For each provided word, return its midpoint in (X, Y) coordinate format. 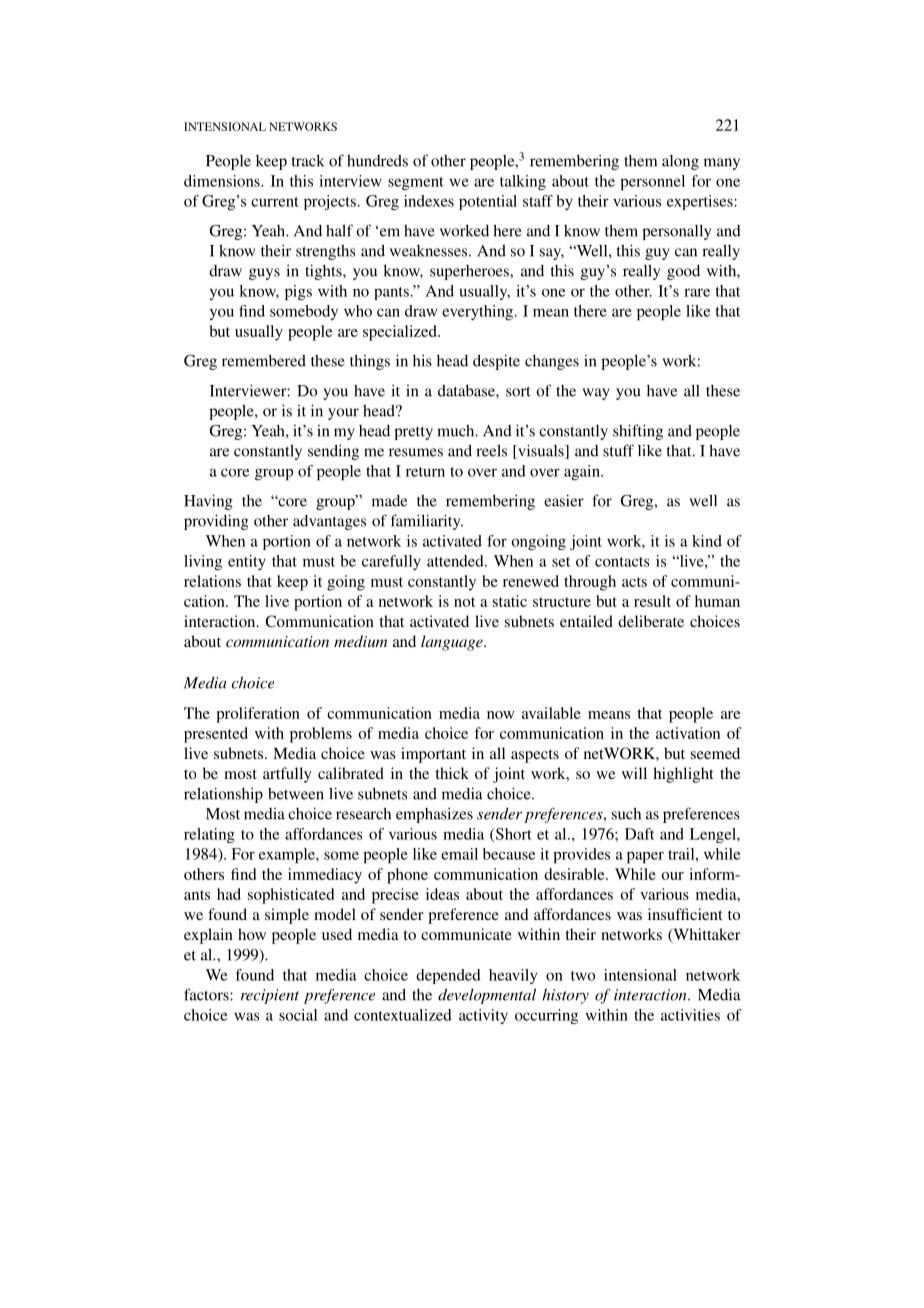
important (433, 755)
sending (333, 452)
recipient (270, 996)
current (275, 202)
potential (488, 202)
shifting (638, 432)
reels (491, 451)
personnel (652, 182)
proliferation (258, 715)
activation (688, 733)
